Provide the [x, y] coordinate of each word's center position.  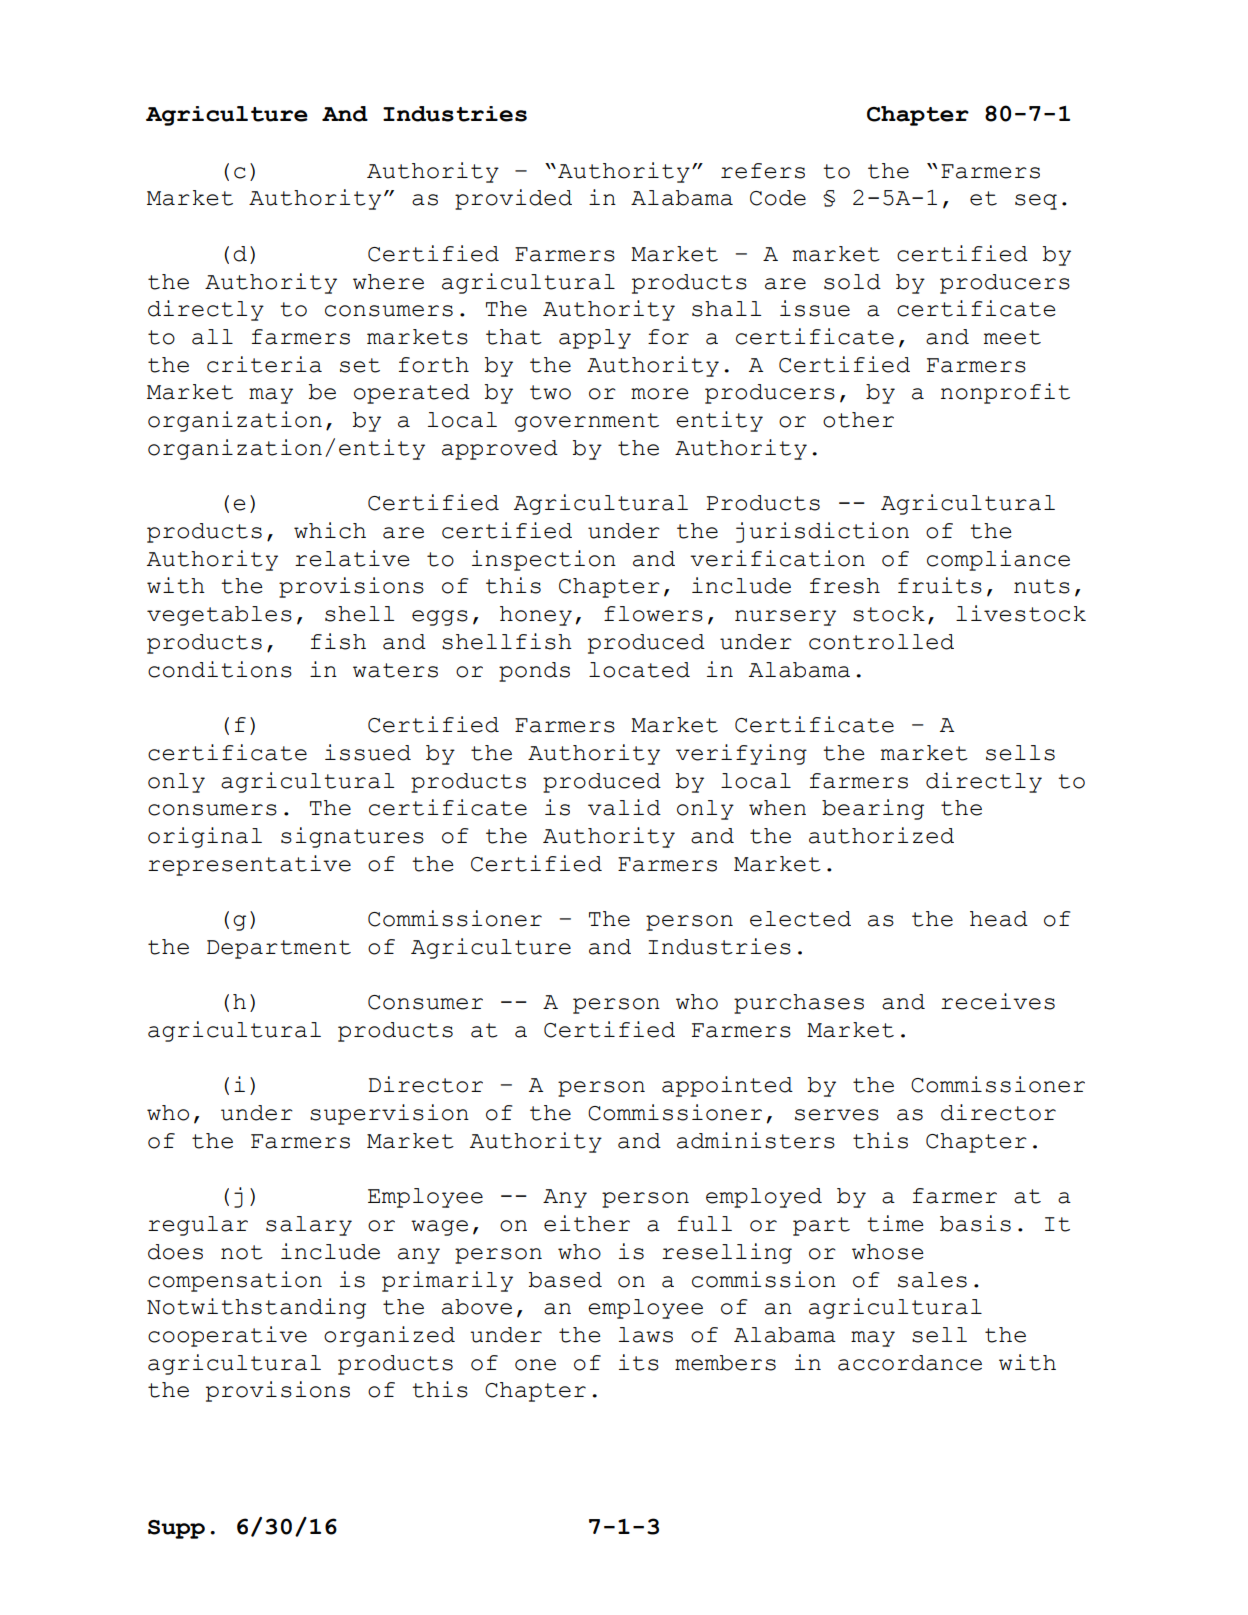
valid [624, 807]
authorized [881, 835]
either [587, 1223]
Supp [176, 1529]
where [388, 282]
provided [513, 199]
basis [975, 1223]
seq [1036, 202]
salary [309, 1226]
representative [249, 865]
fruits [940, 585]
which [330, 530]
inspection [544, 560]
